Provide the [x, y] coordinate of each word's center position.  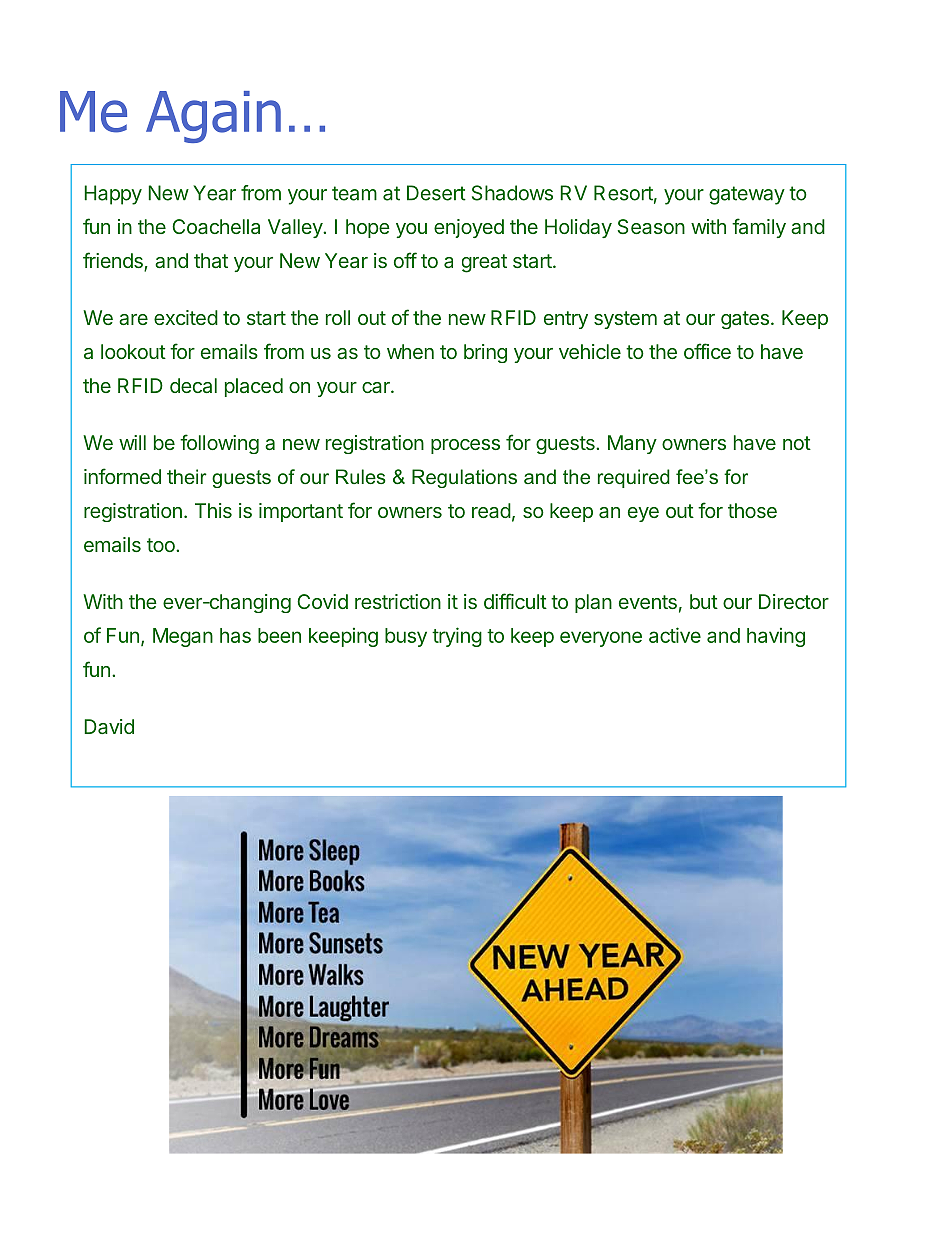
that [211, 260]
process [465, 446]
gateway [747, 195]
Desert [436, 193]
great [484, 263]
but [704, 601]
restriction [398, 601]
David [109, 726]
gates [745, 320]
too [162, 545]
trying [457, 637]
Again [213, 117]
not [797, 443]
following [219, 444]
